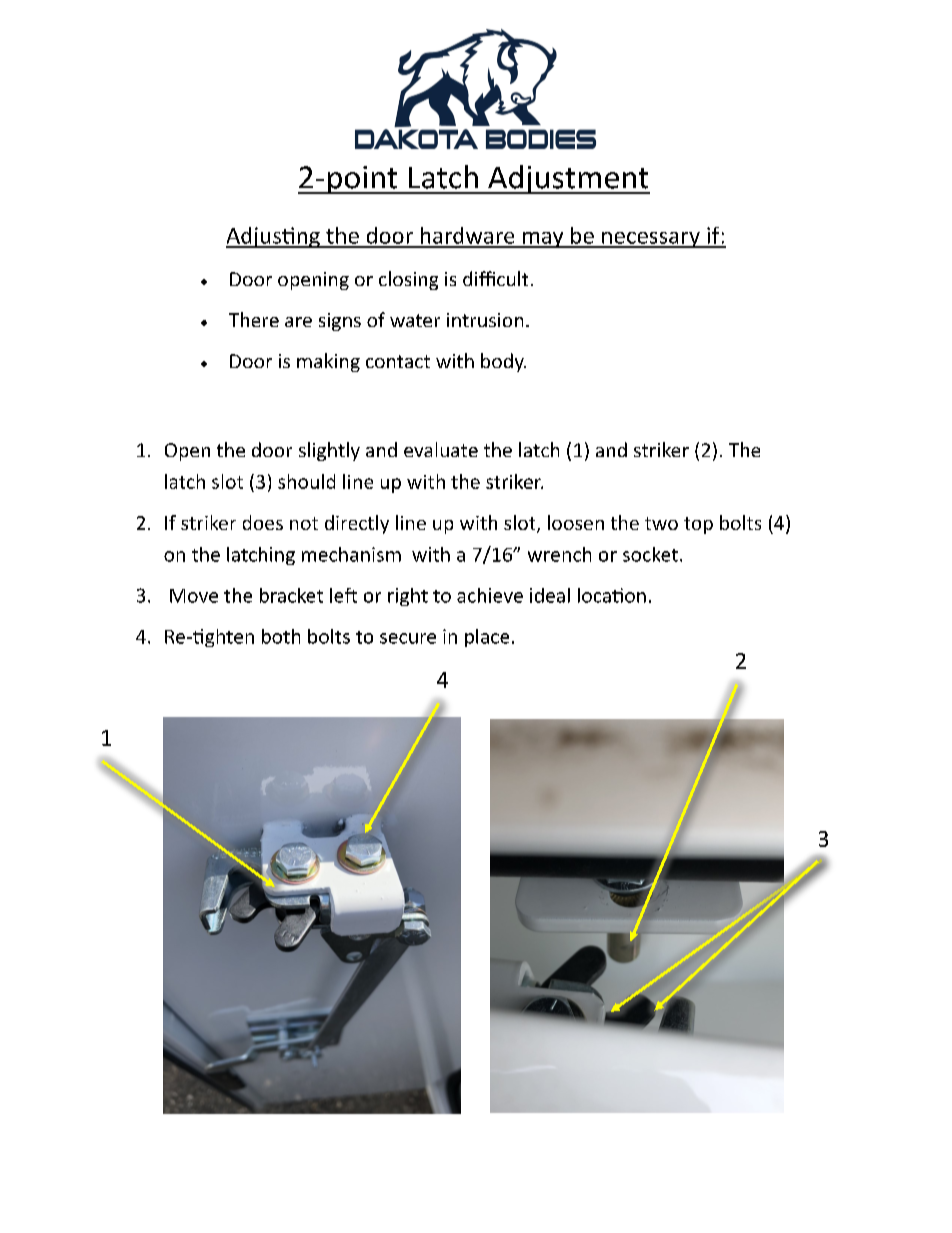  What do you see at coordinates (274, 237) in the screenshot?
I see `Adjusting` at bounding box center [274, 237].
